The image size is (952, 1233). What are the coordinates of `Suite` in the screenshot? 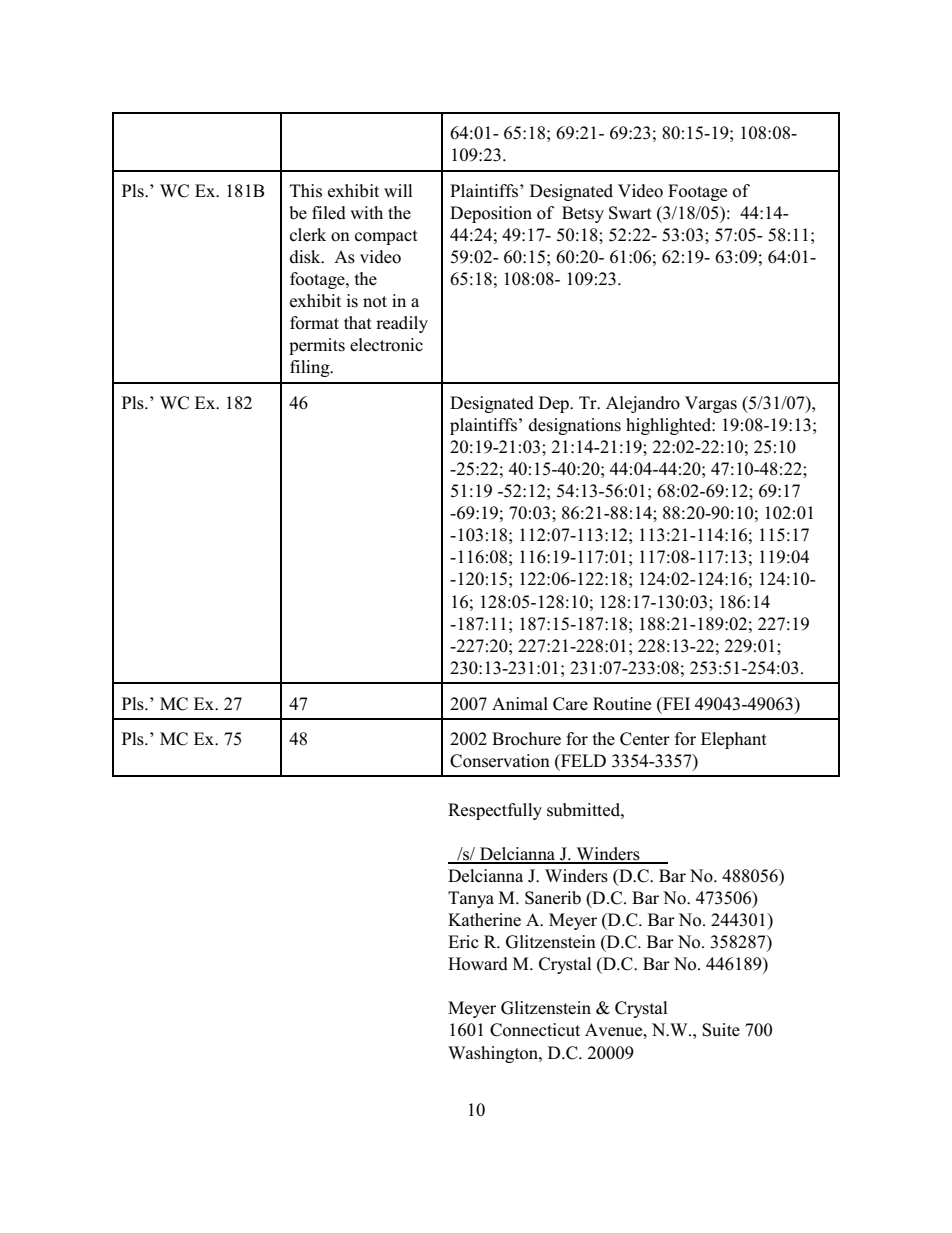 It's located at (721, 1030).
